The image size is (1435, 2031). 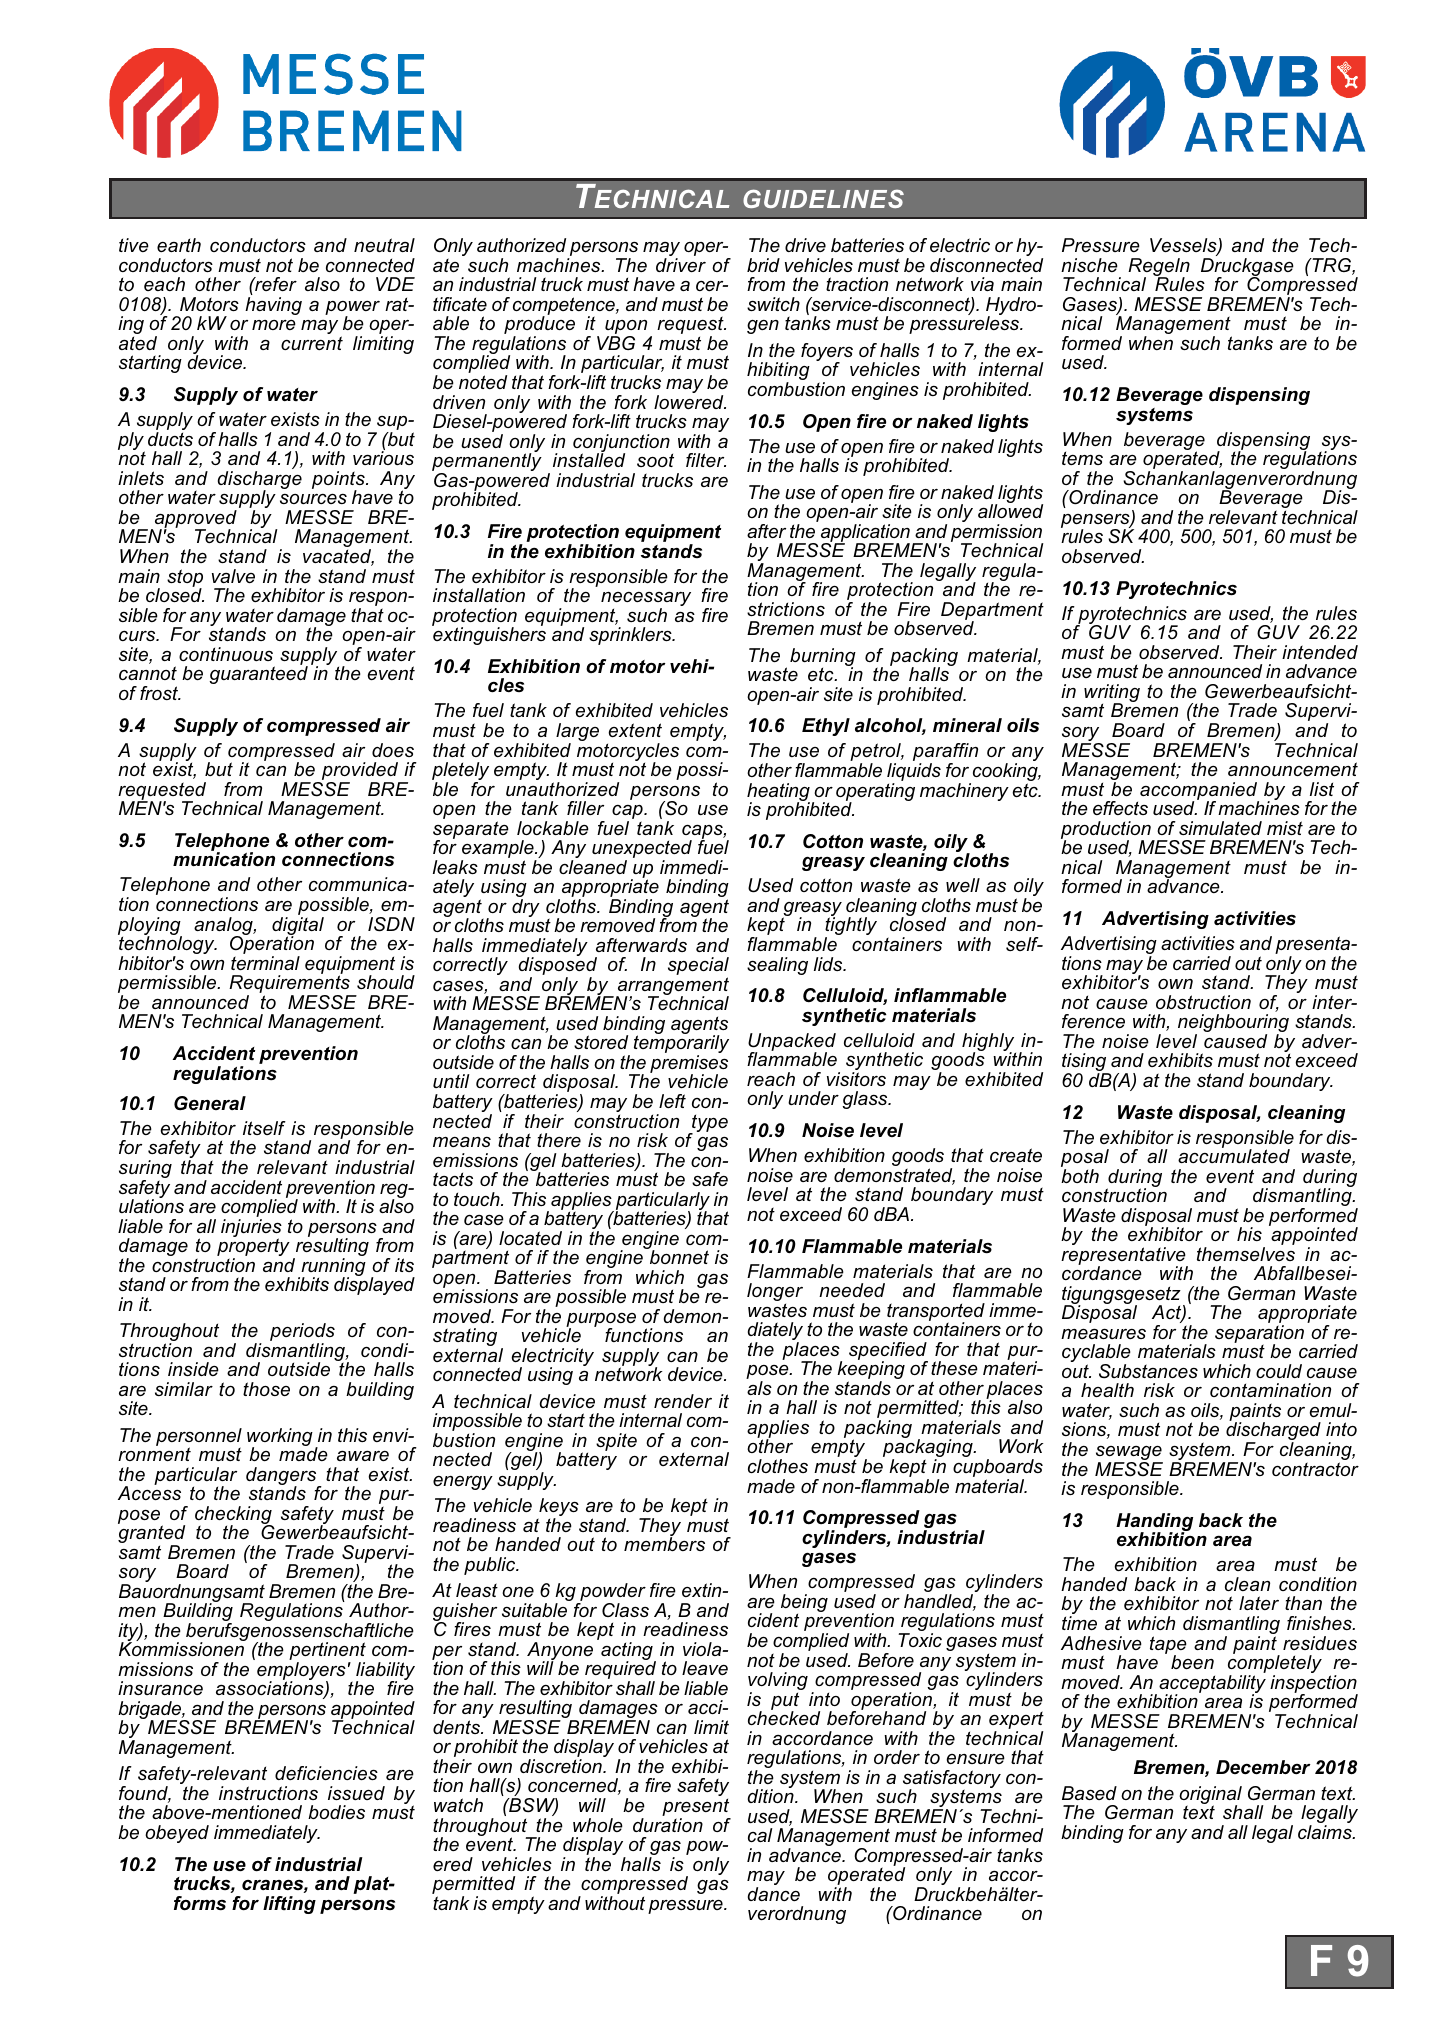 What do you see at coordinates (773, 304) in the screenshot?
I see `switch` at bounding box center [773, 304].
